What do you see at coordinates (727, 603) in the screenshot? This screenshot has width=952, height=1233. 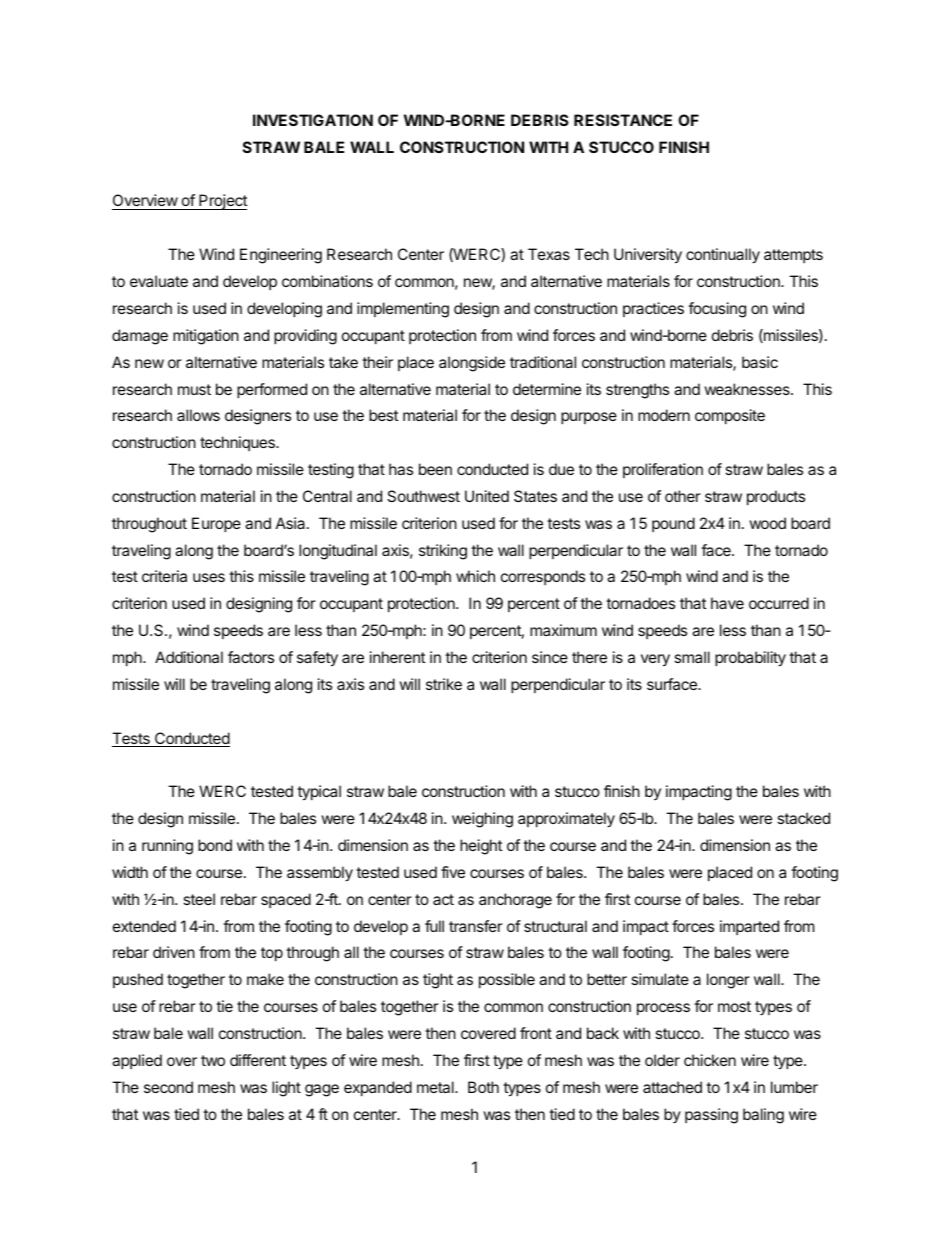 I see `have` at bounding box center [727, 603].
